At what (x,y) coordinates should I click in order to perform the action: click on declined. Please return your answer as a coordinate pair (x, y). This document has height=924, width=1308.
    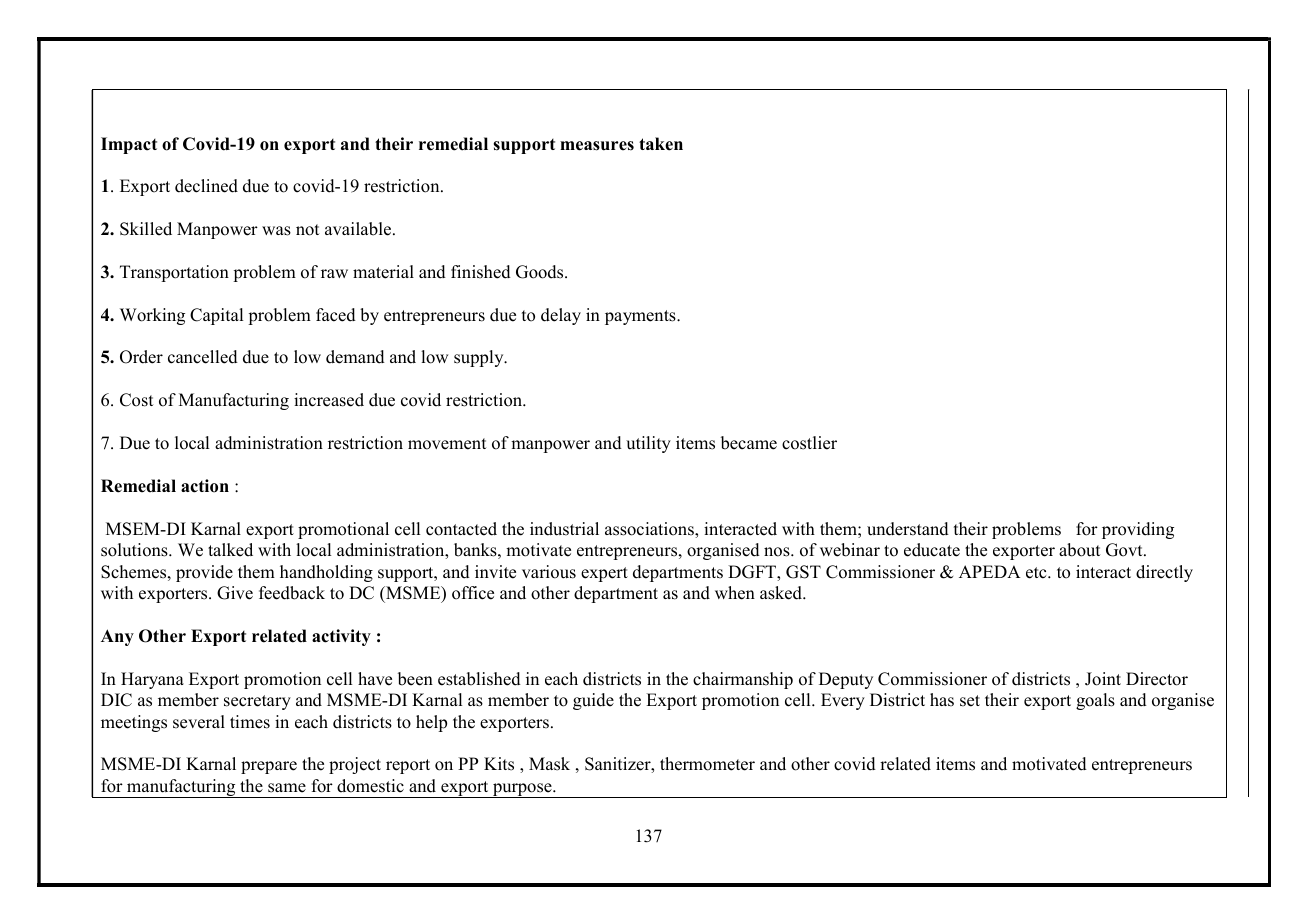
    Looking at the image, I should click on (206, 186).
